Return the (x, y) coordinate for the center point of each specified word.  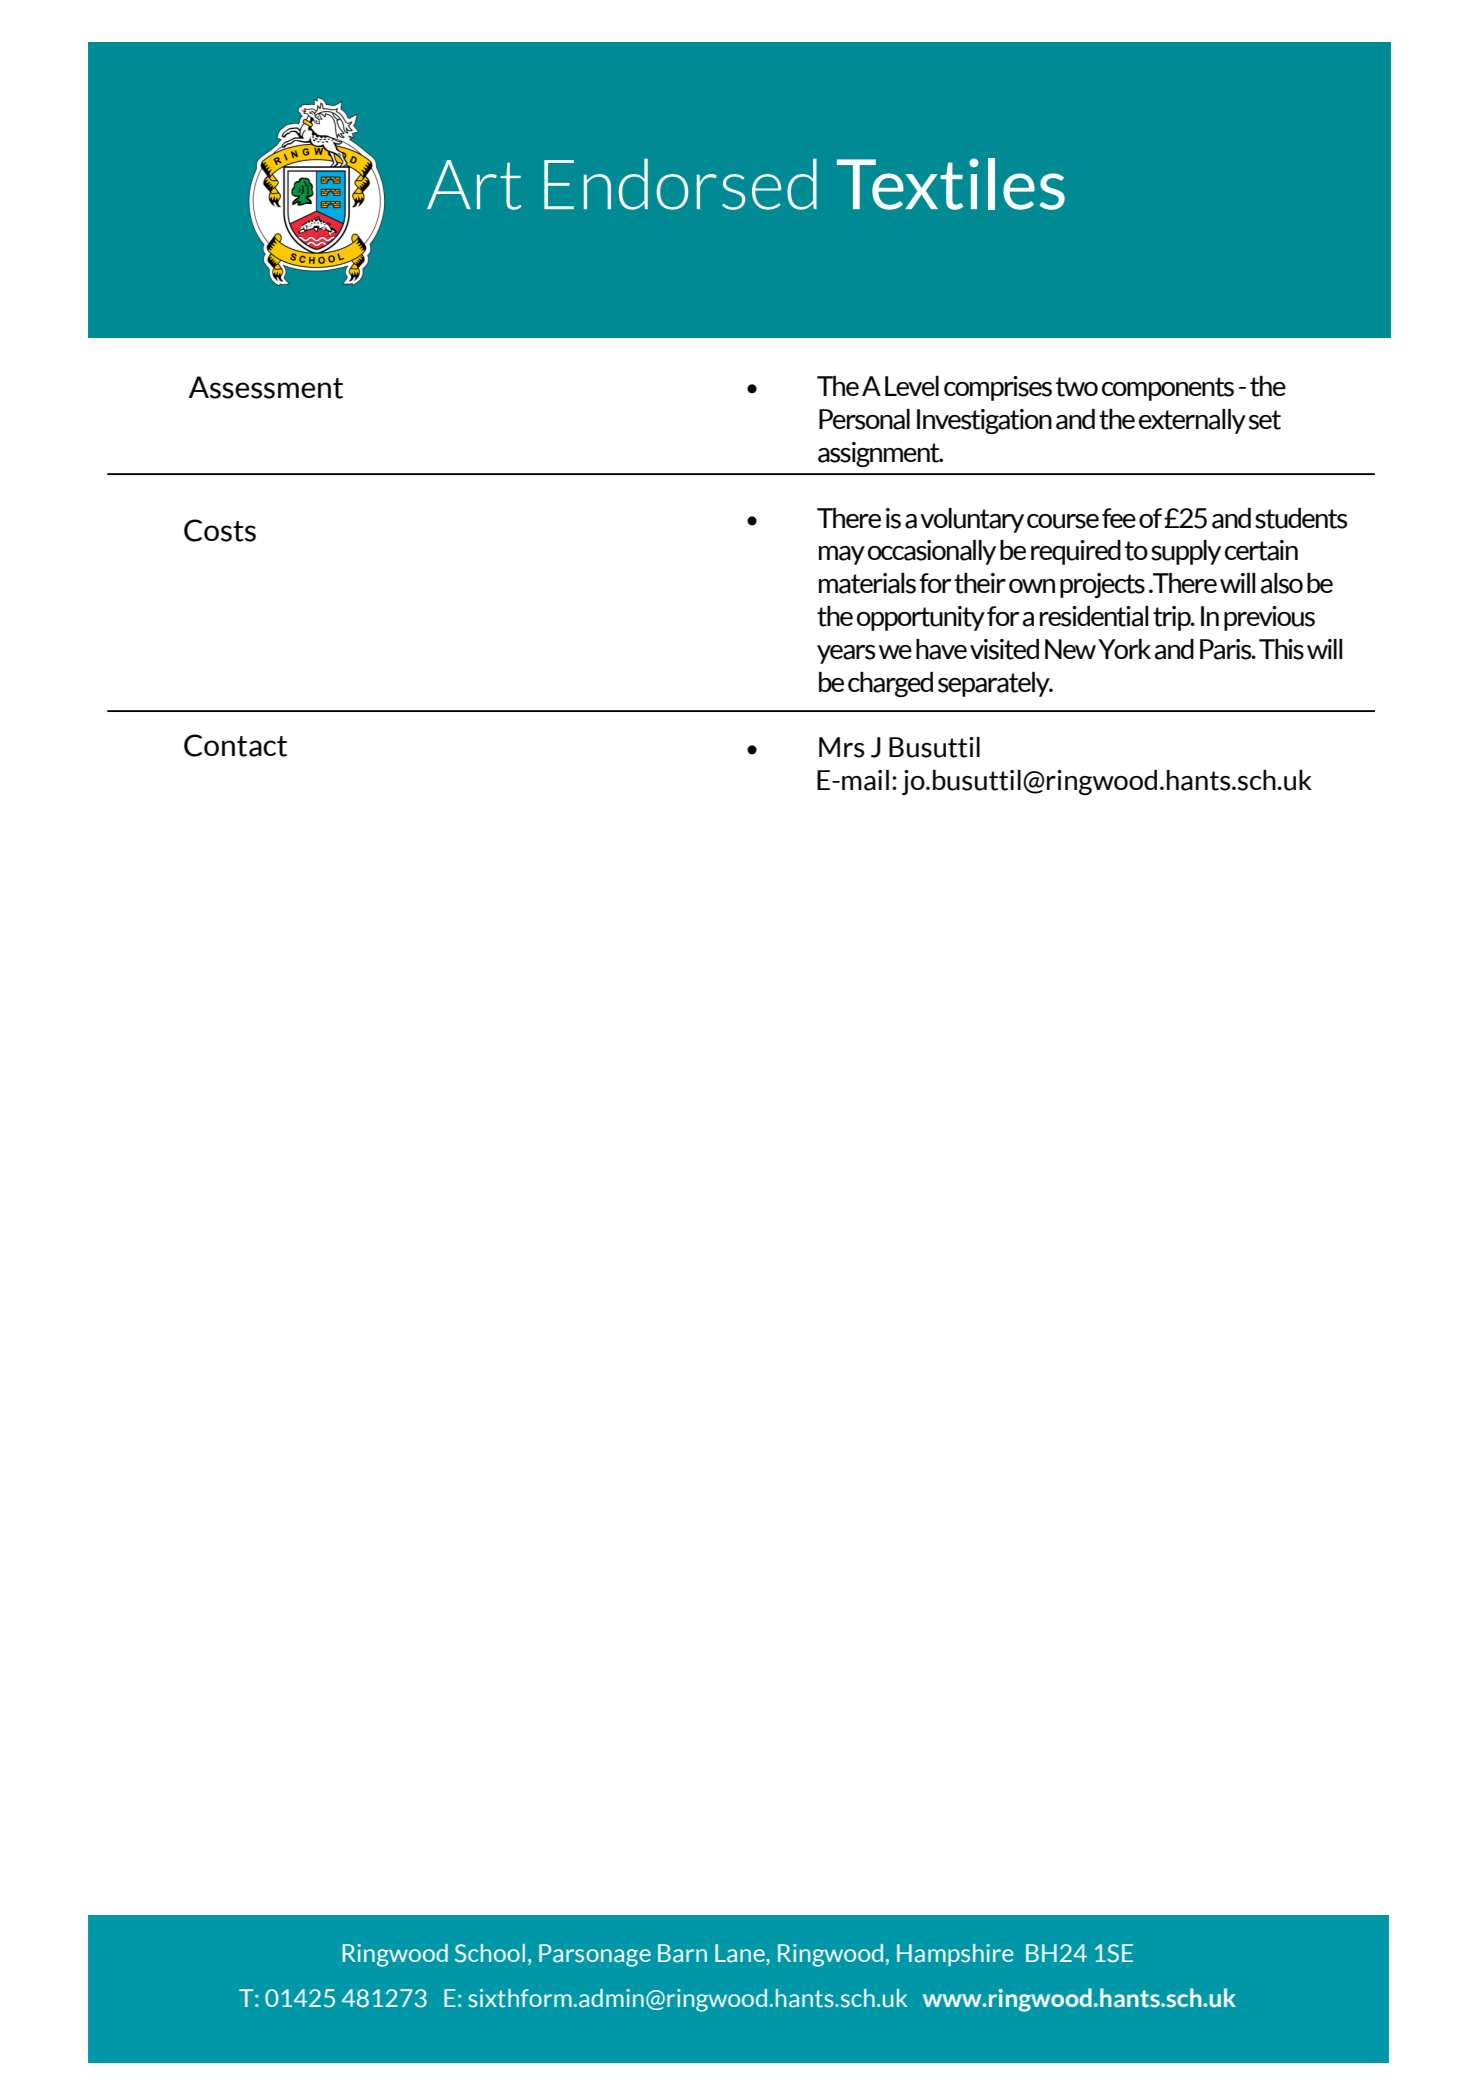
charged (890, 684)
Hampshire (955, 1955)
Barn (682, 1953)
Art (474, 185)
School (490, 1953)
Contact (235, 745)
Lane (741, 1953)
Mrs (841, 747)
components (1168, 389)
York (1124, 649)
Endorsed (680, 184)
